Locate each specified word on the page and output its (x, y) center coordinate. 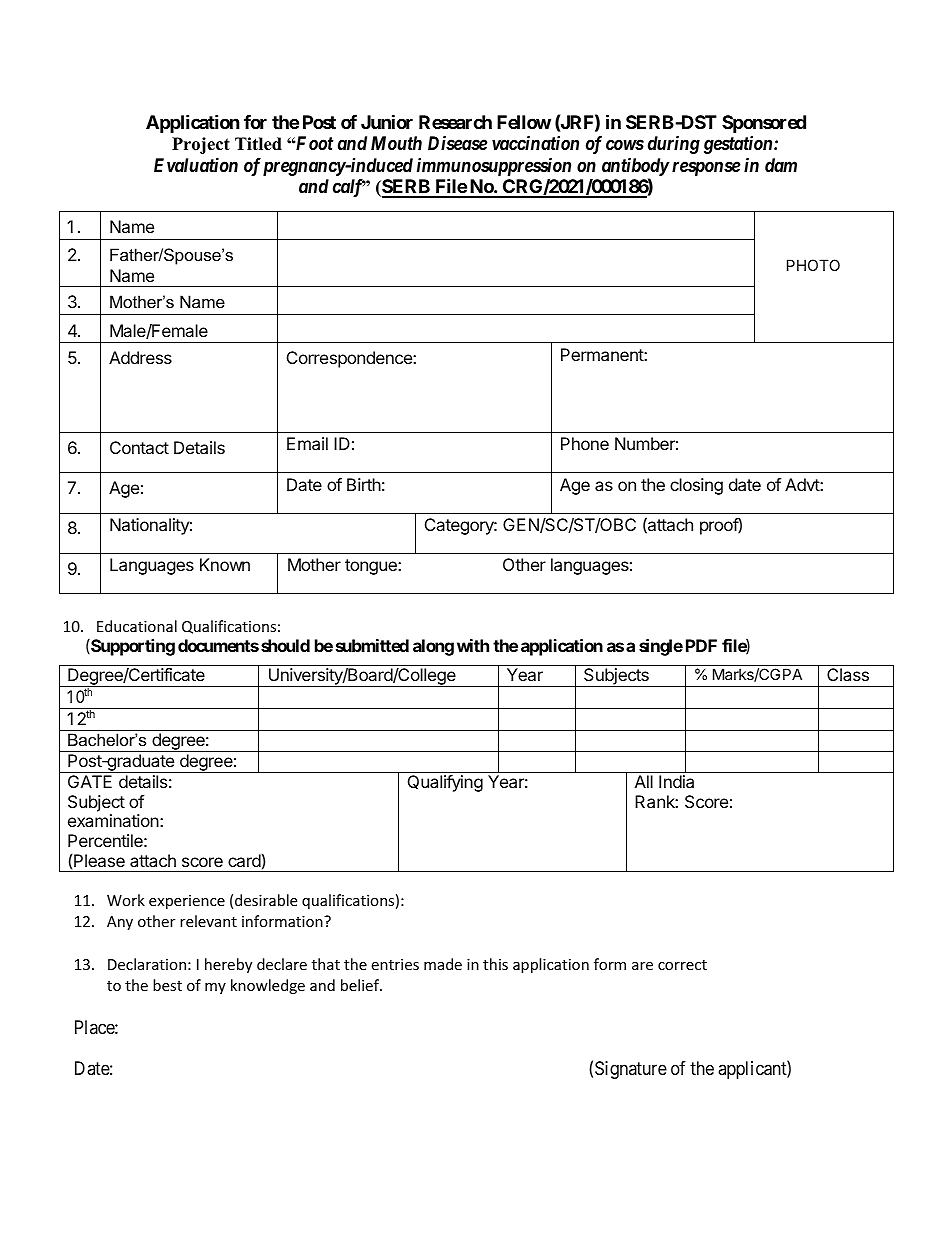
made (443, 964)
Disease (457, 143)
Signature (631, 1070)
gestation (739, 145)
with (473, 645)
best (167, 985)
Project (201, 145)
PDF (701, 645)
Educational (137, 626)
